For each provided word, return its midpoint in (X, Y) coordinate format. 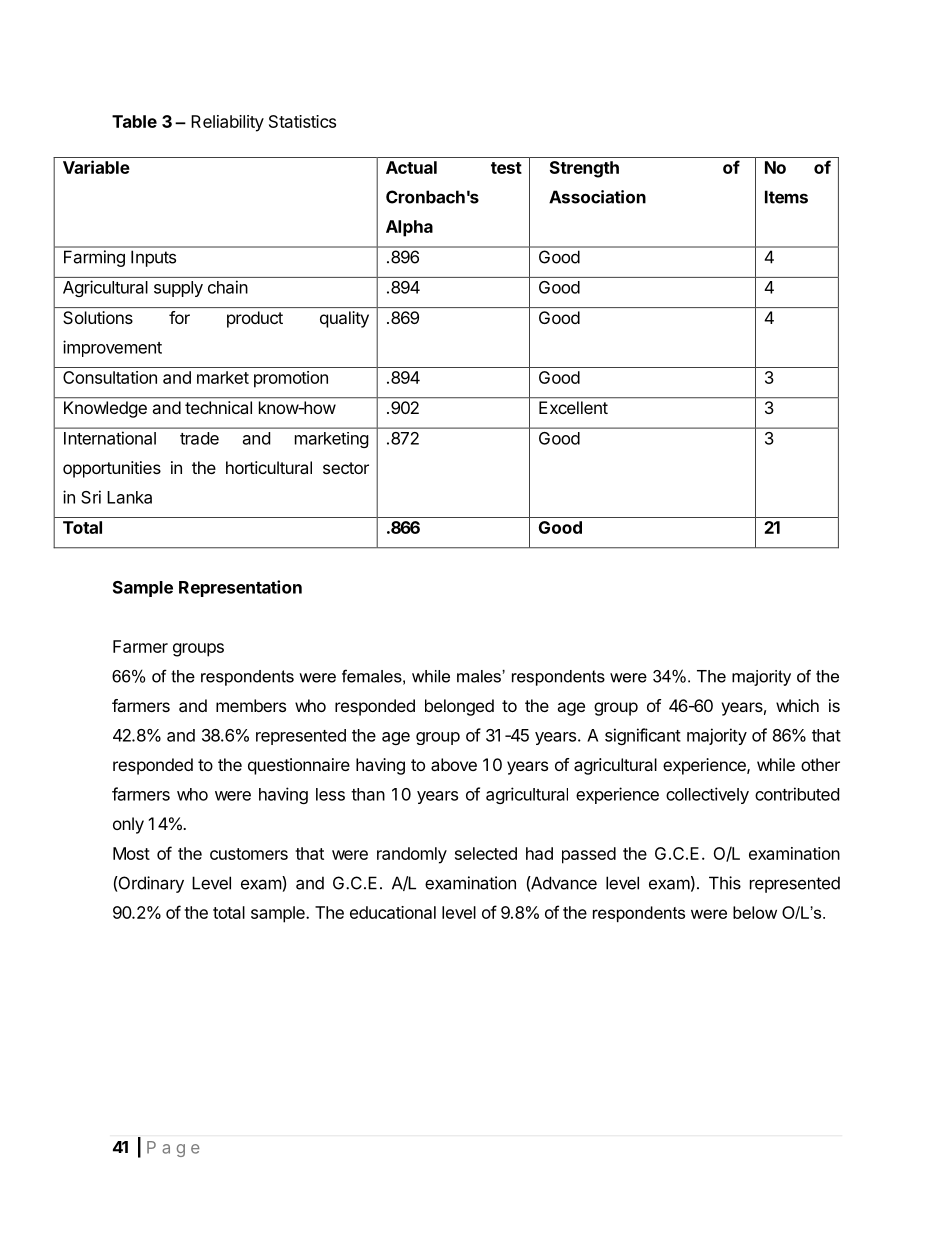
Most (131, 853)
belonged (459, 707)
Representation (240, 588)
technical (218, 407)
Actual (411, 167)
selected (486, 853)
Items (786, 197)
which (797, 705)
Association (597, 197)
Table (134, 121)
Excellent (573, 407)
